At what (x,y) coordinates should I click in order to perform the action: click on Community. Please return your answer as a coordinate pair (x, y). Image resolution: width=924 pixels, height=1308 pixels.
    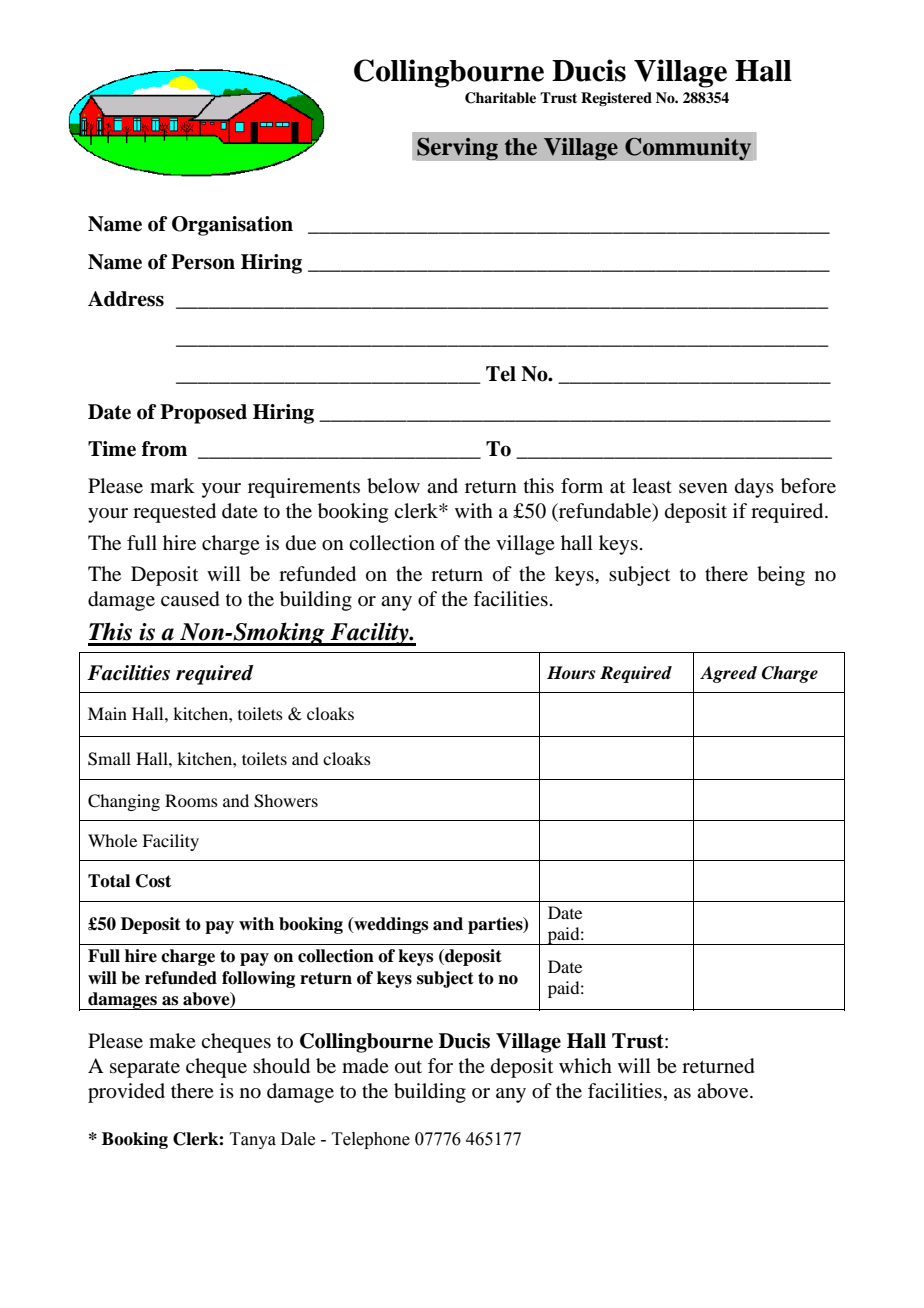
    Looking at the image, I should click on (688, 149).
